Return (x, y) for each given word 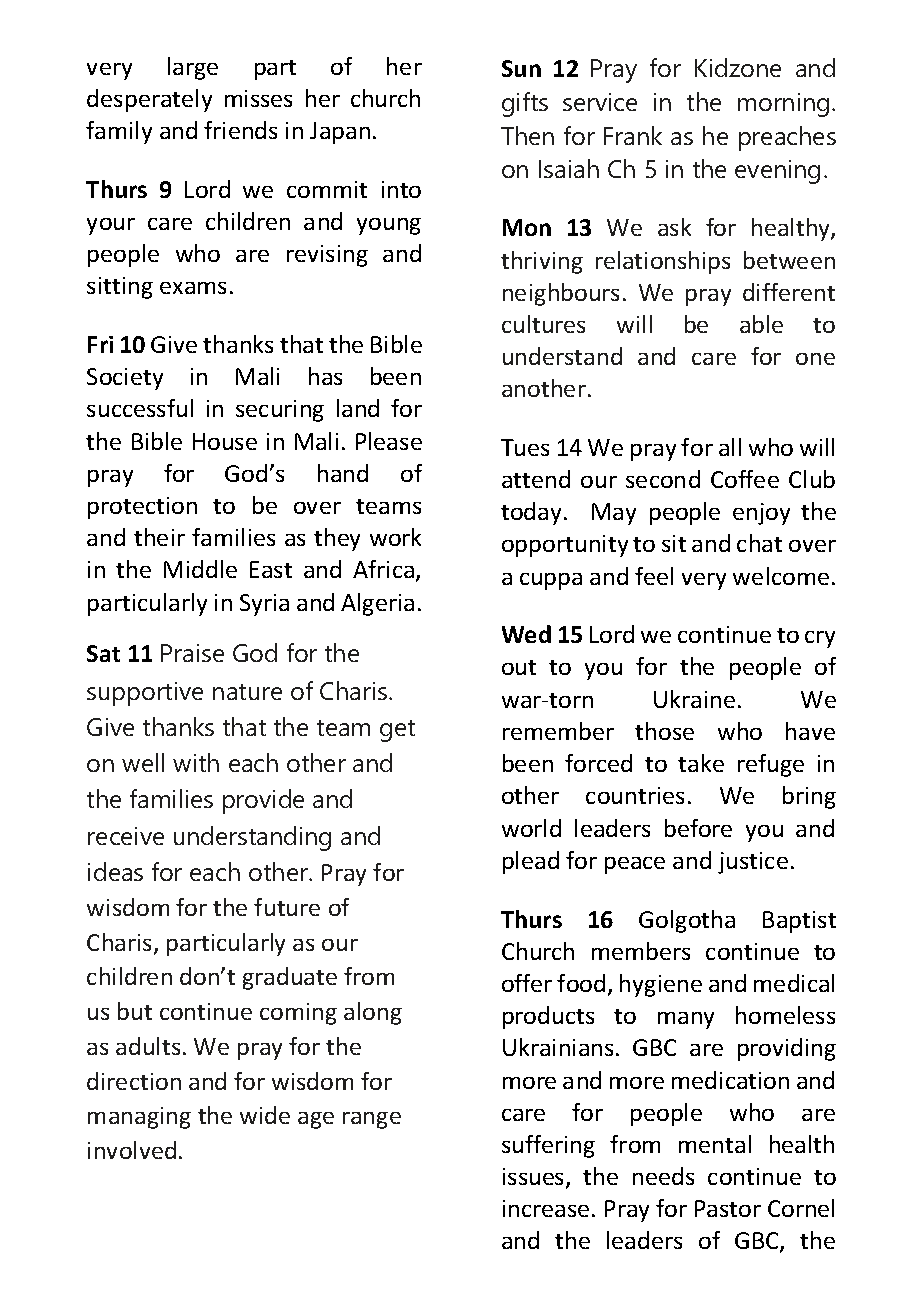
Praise (192, 653)
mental (715, 1144)
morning (783, 105)
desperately (149, 100)
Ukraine (694, 699)
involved (132, 1150)
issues (535, 1178)
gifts (525, 104)
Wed (526, 634)
